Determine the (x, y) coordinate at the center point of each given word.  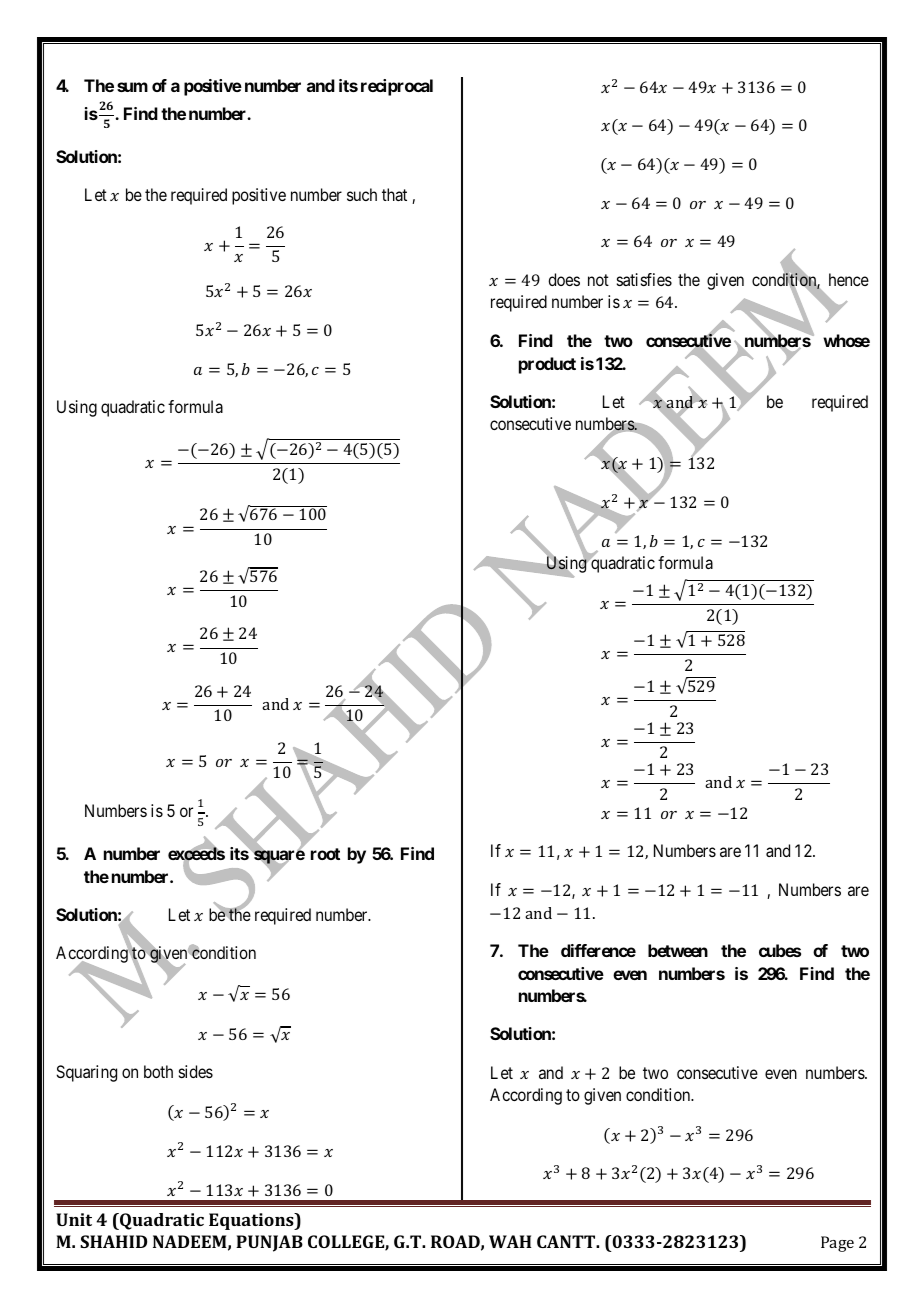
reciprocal (397, 87)
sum (132, 87)
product (547, 365)
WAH (510, 1241)
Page (837, 1244)
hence (849, 279)
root (325, 854)
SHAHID (113, 1241)
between (678, 950)
